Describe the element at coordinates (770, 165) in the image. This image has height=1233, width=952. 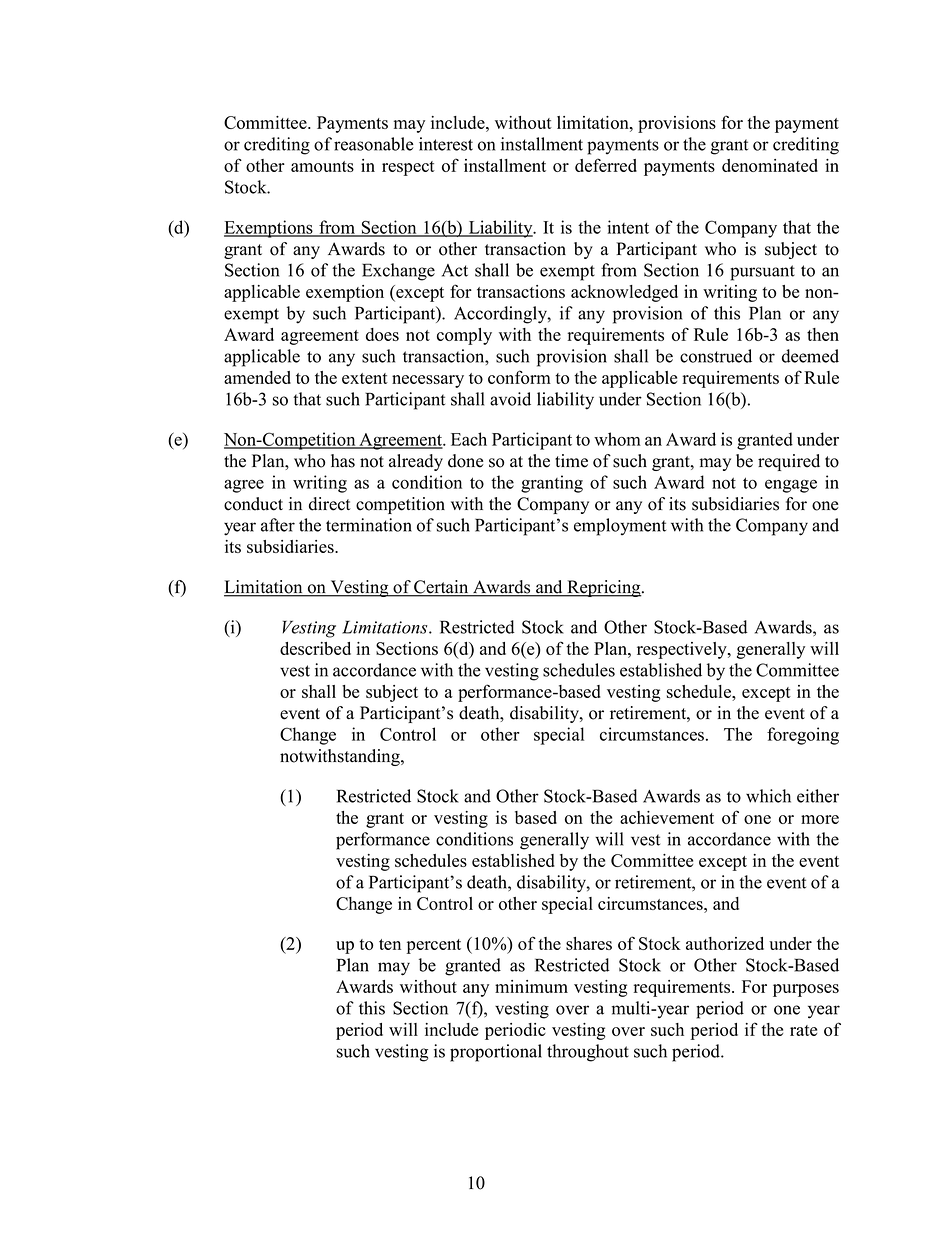
I see `denominated` at that location.
